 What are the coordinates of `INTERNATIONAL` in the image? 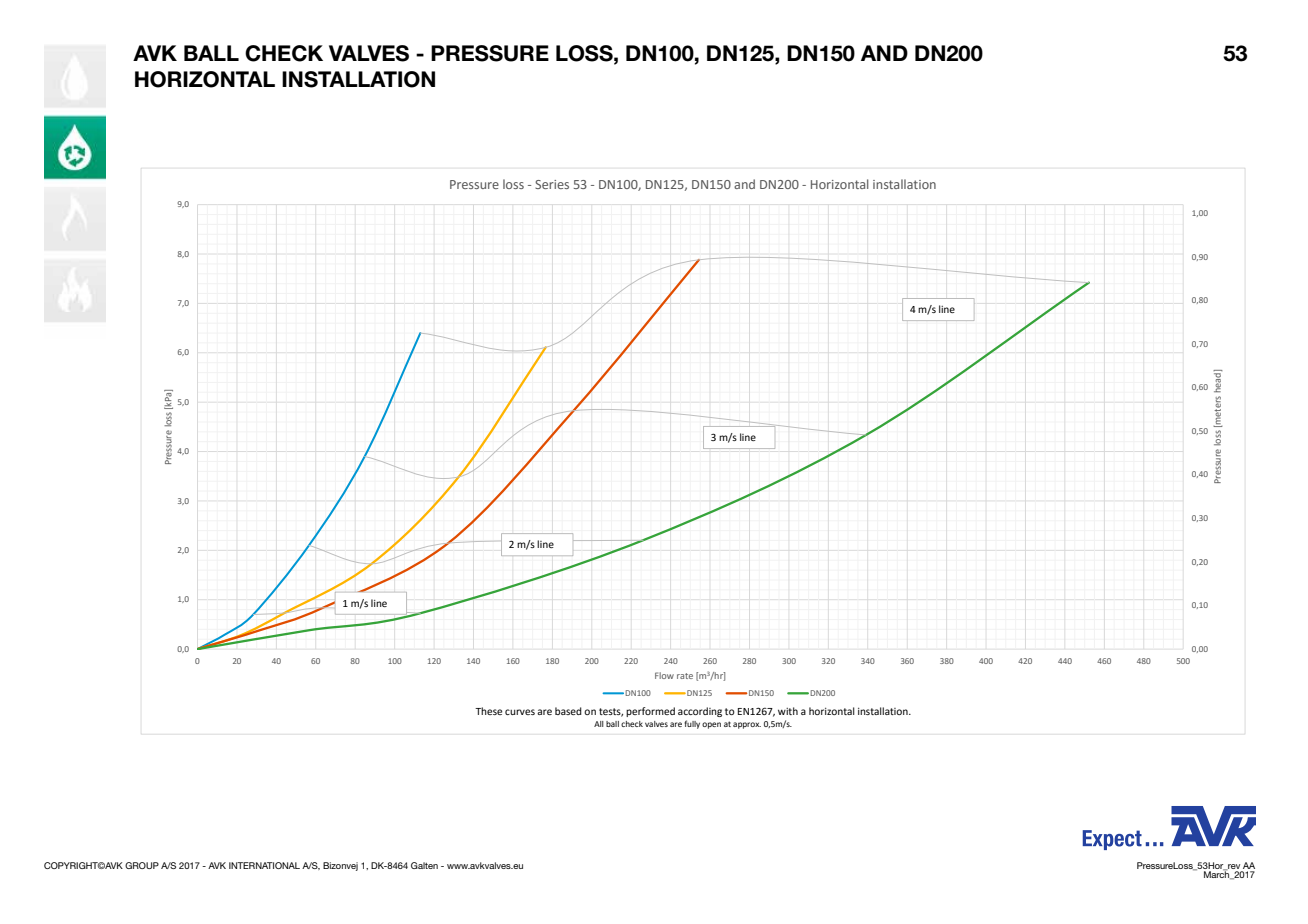 It's located at (264, 865).
